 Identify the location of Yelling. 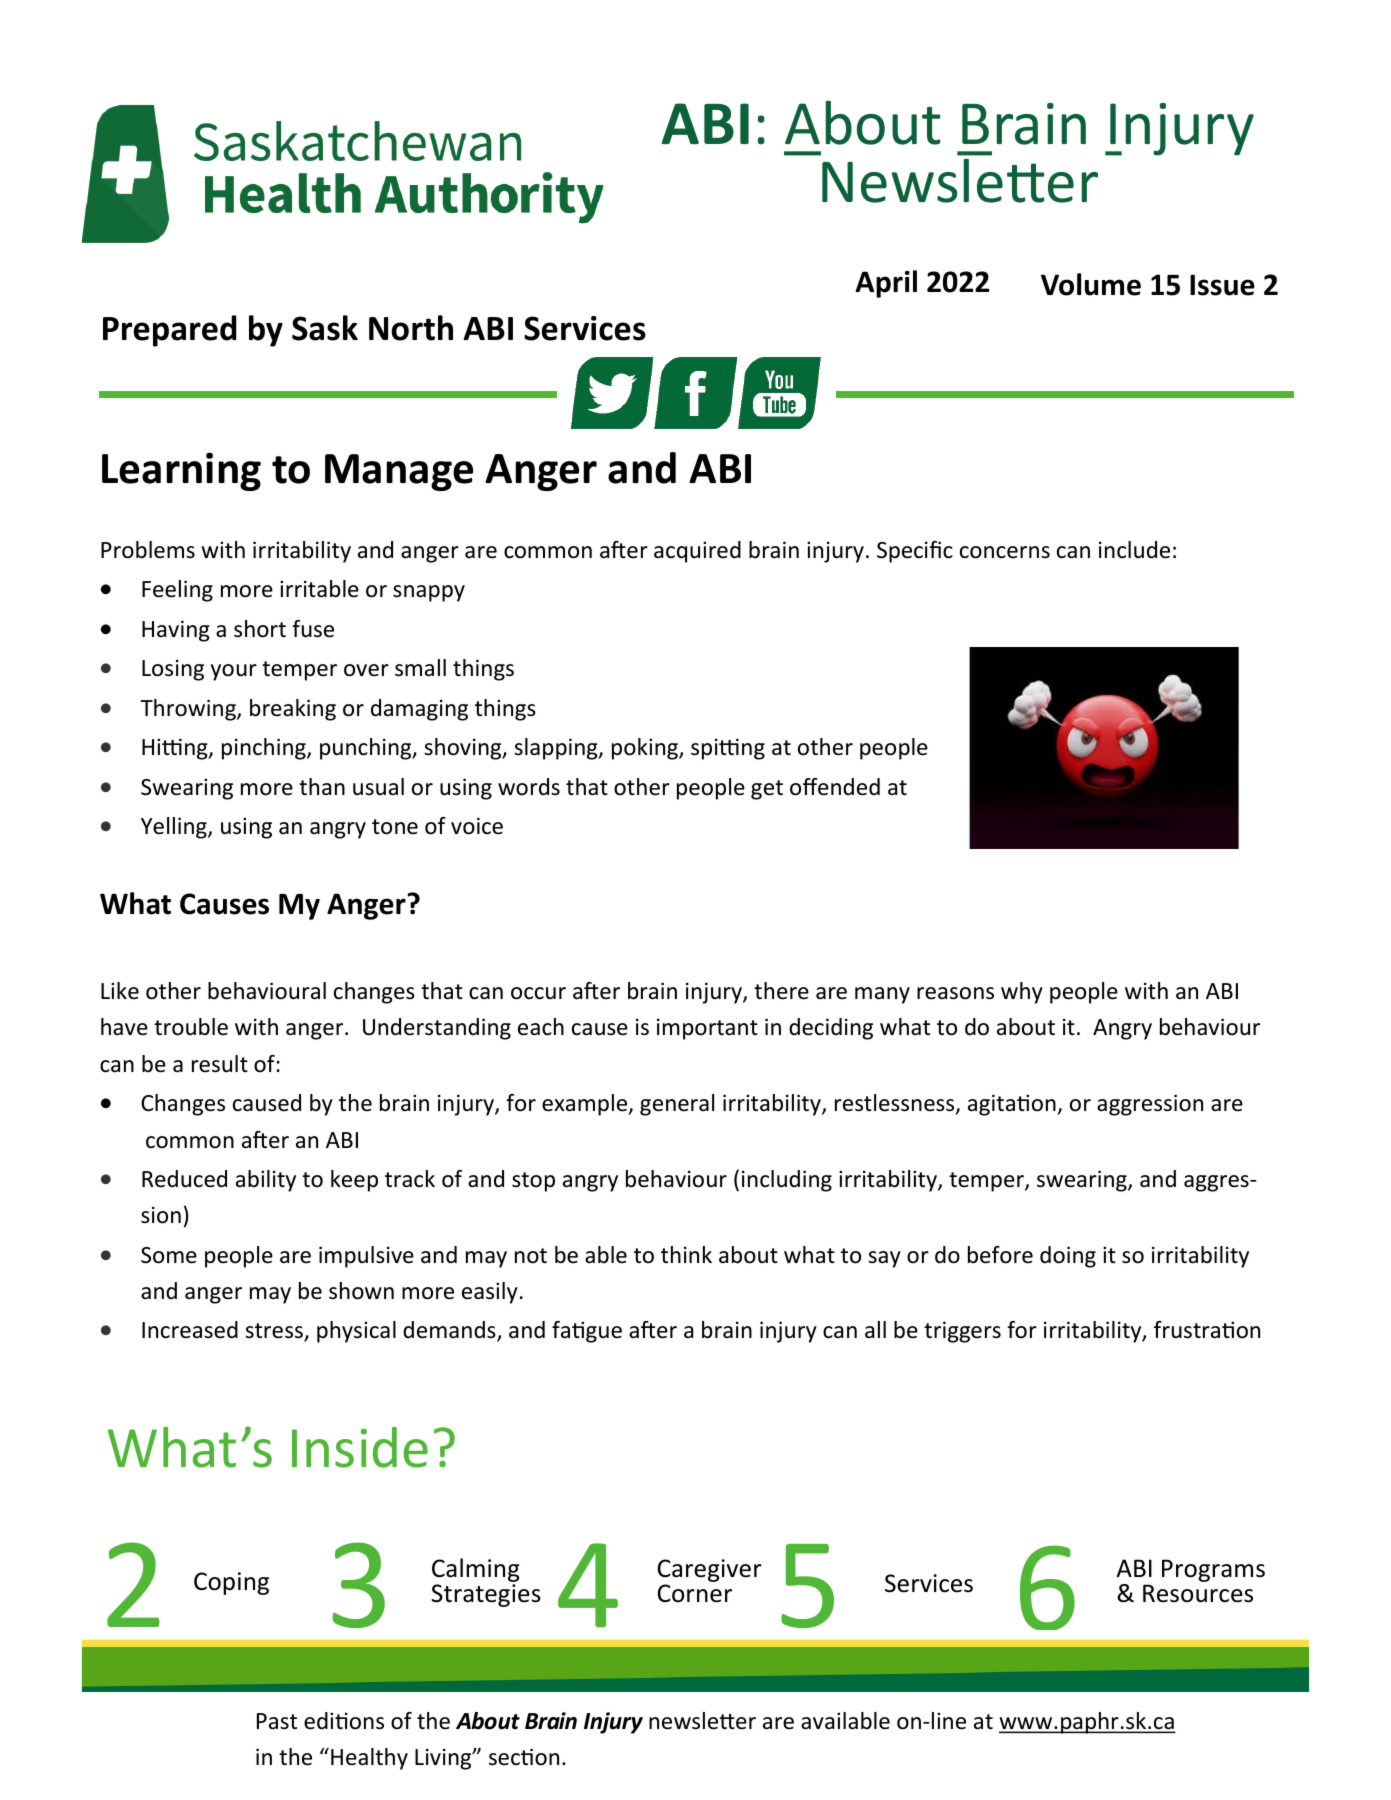
(175, 828).
